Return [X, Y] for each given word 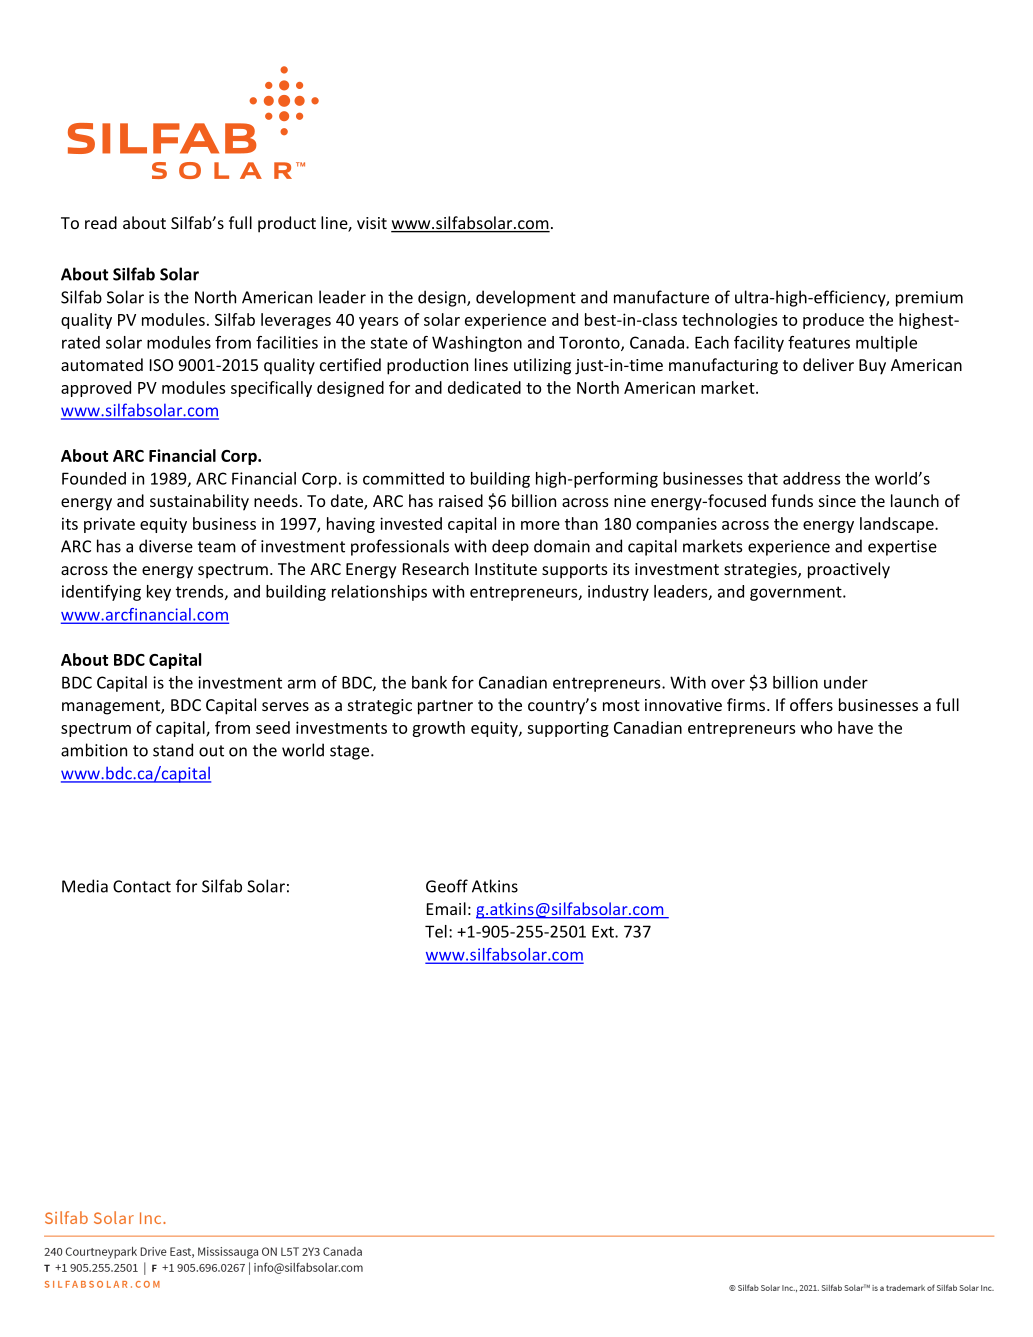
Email [446, 908]
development [526, 298]
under [846, 682]
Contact [142, 886]
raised [461, 500]
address [811, 478]
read [101, 222]
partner [445, 707]
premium [929, 299]
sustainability [199, 502]
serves [285, 706]
